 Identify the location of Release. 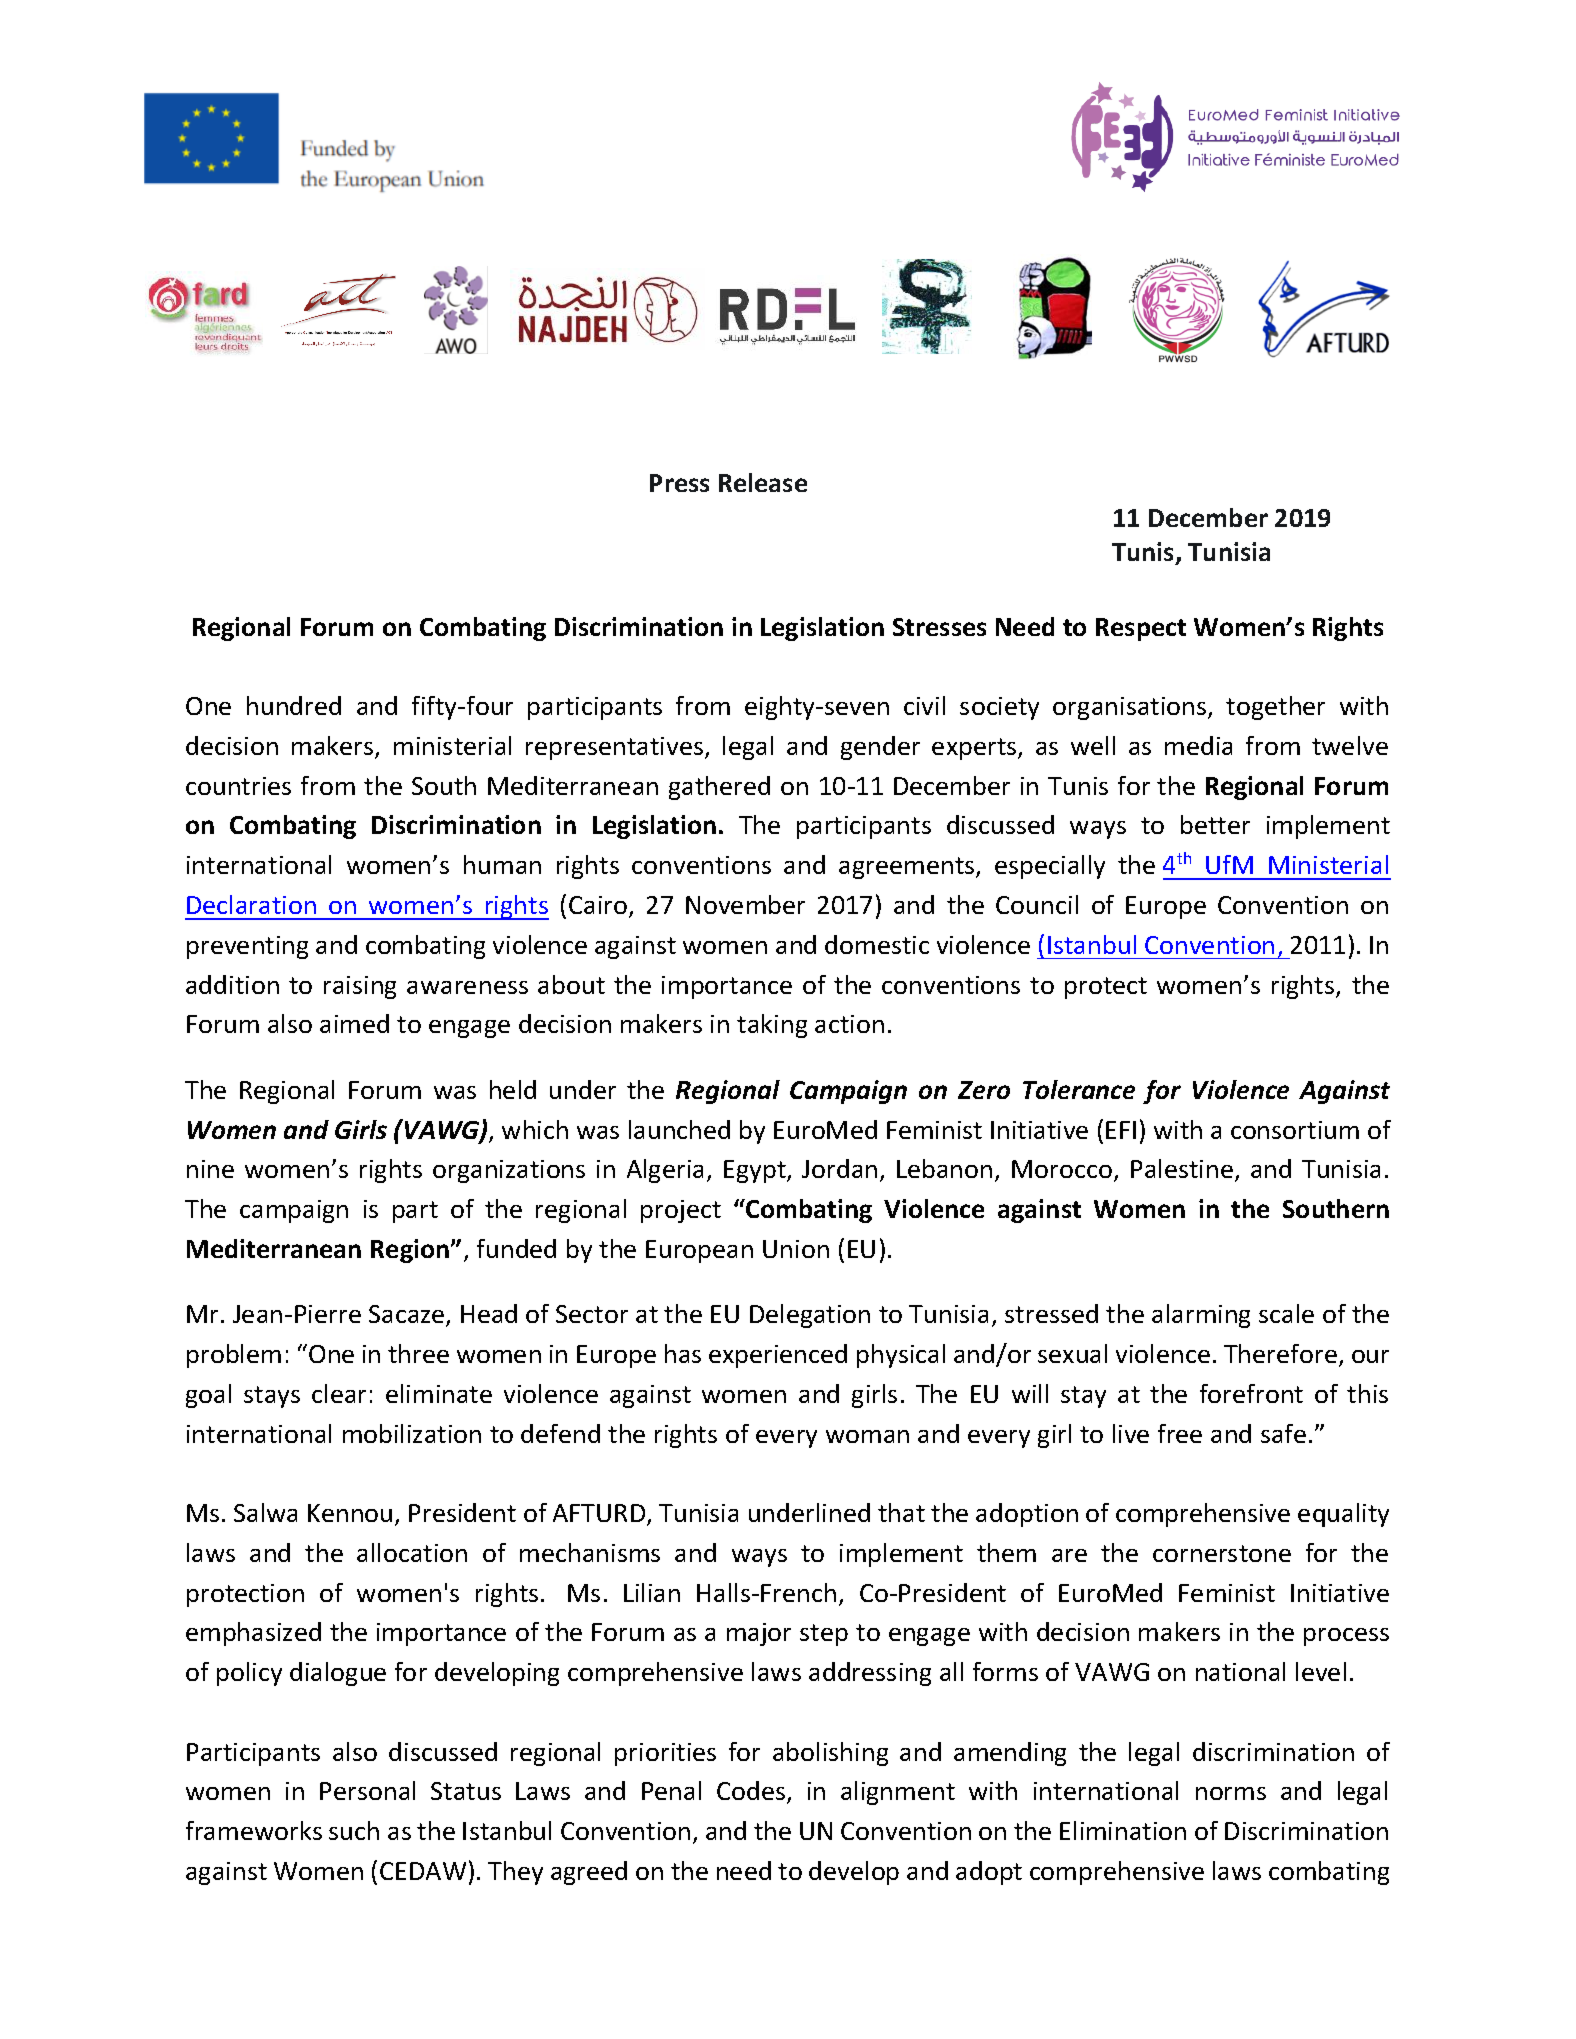
(763, 482).
